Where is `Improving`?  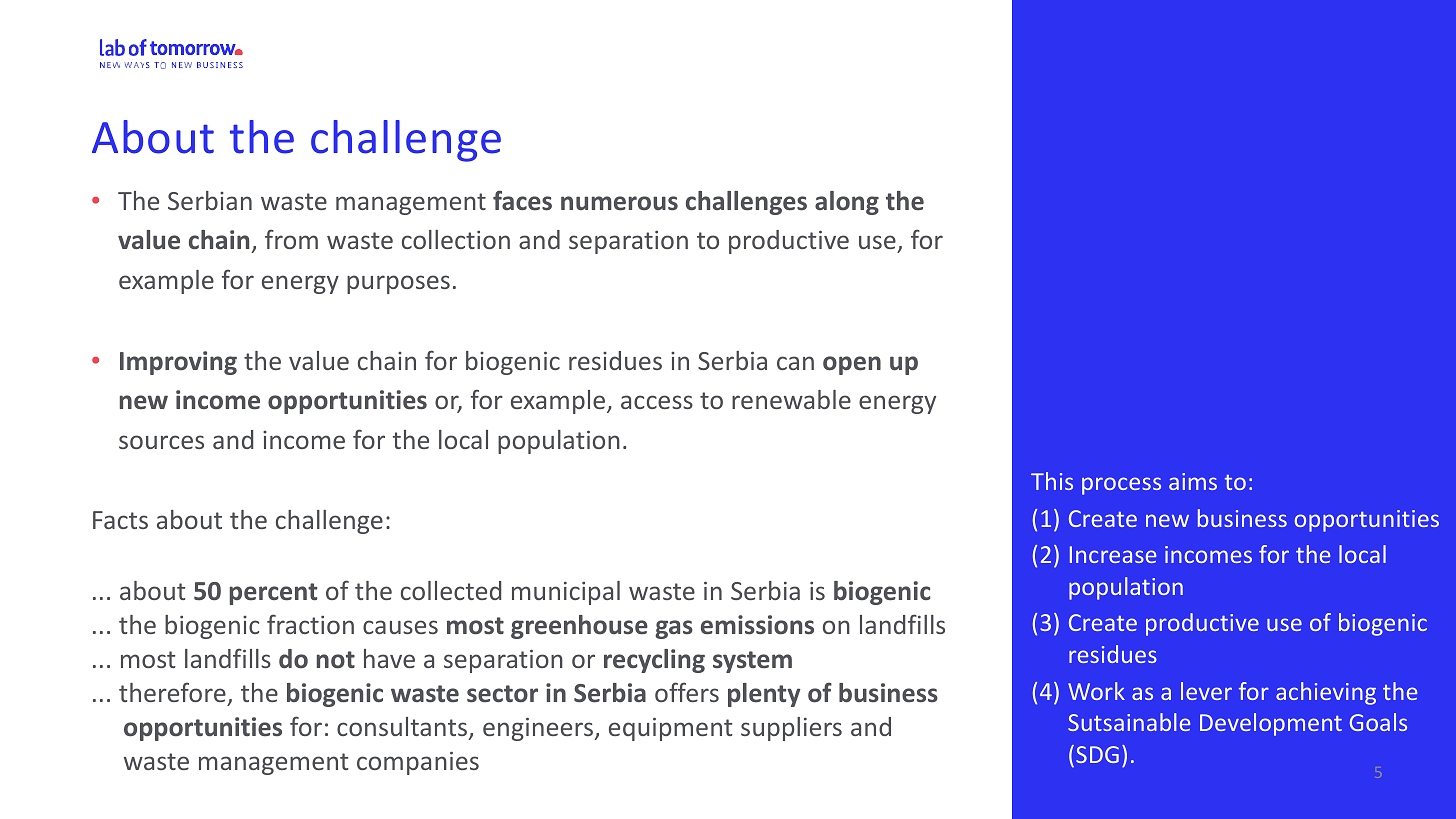
Improving is located at coordinates (178, 363).
